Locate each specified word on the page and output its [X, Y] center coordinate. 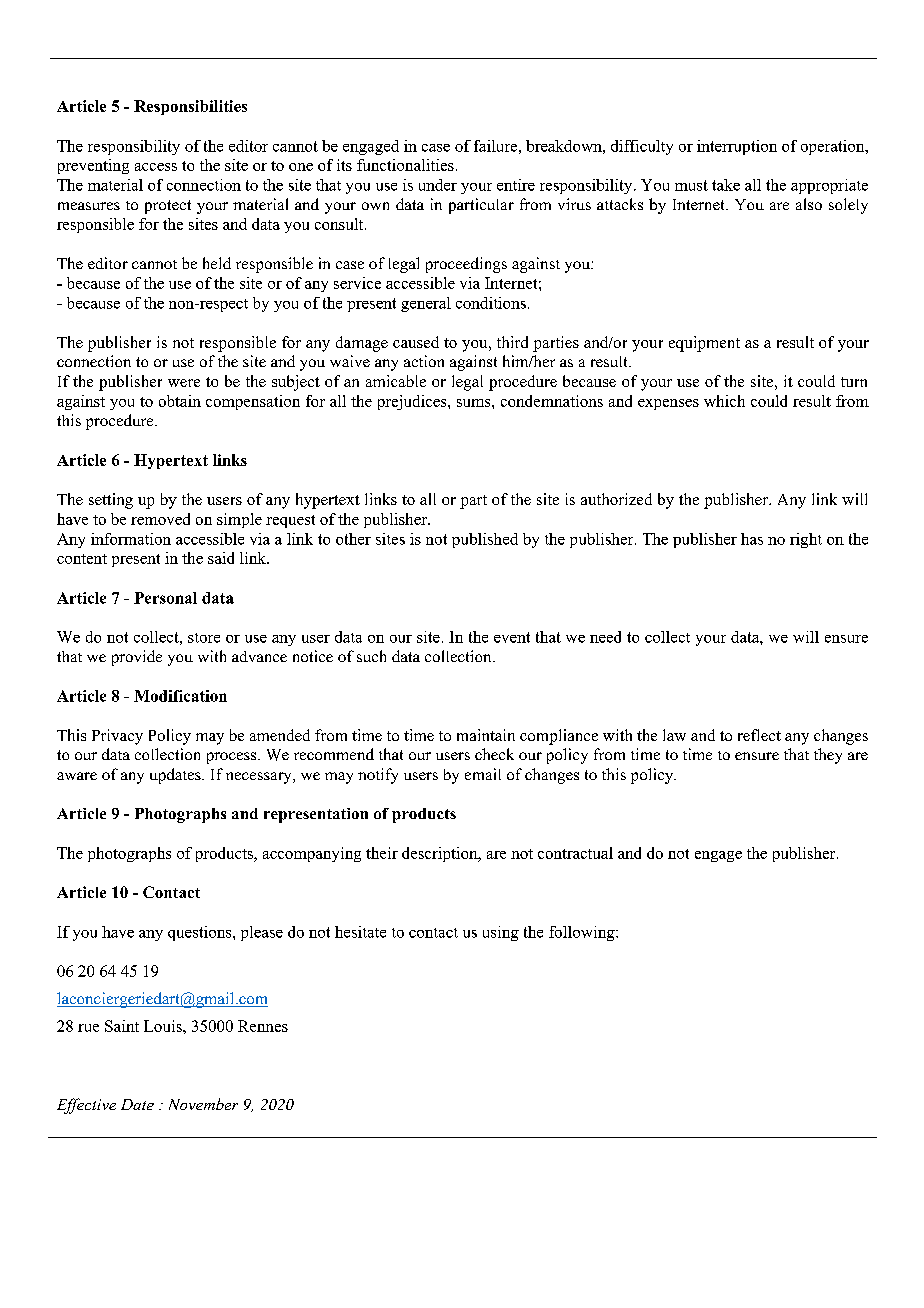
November [203, 1104]
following [583, 933]
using [501, 933]
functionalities [405, 165]
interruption [737, 147]
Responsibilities [190, 107]
